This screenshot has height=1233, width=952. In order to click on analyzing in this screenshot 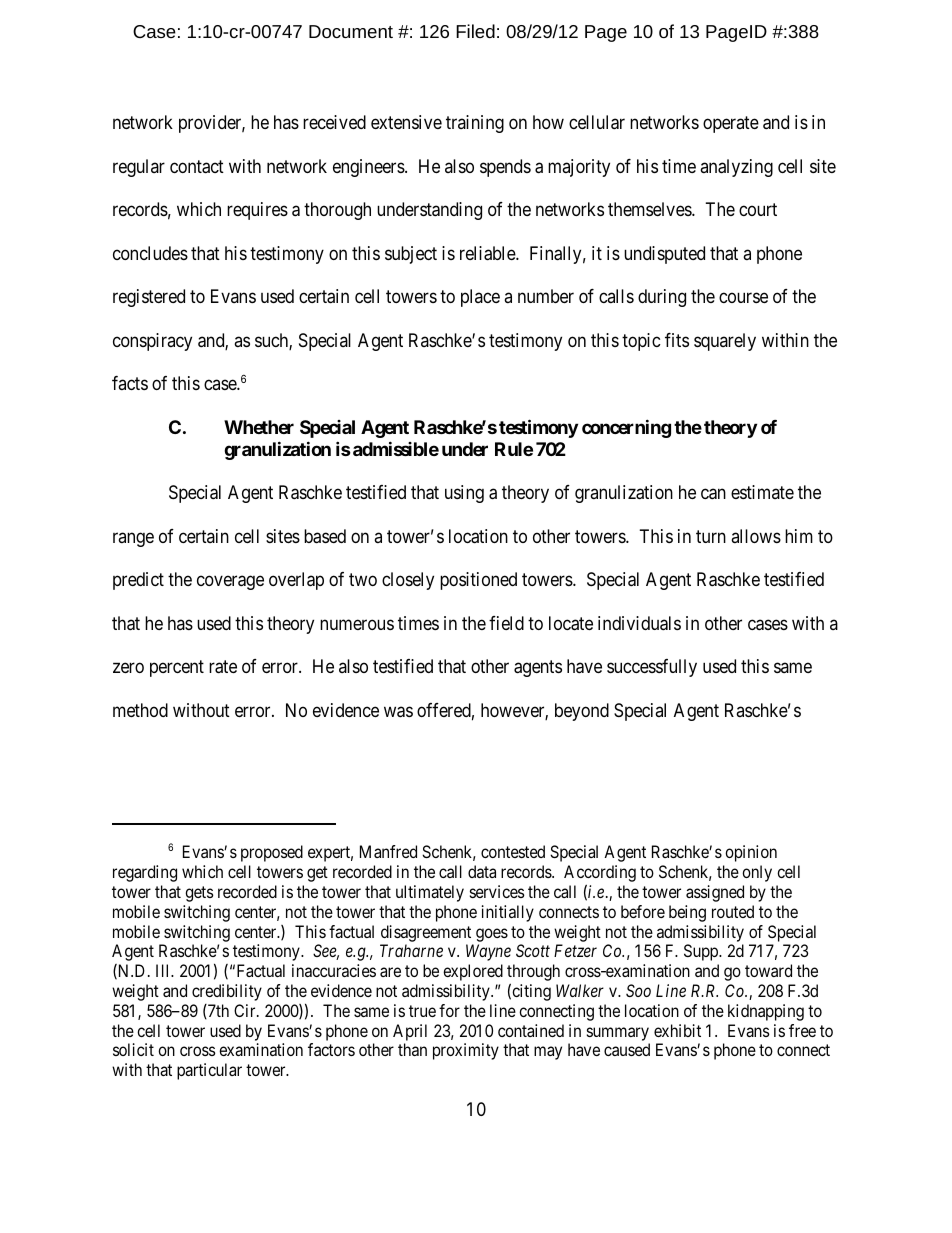, I will do `click(736, 168)`.
